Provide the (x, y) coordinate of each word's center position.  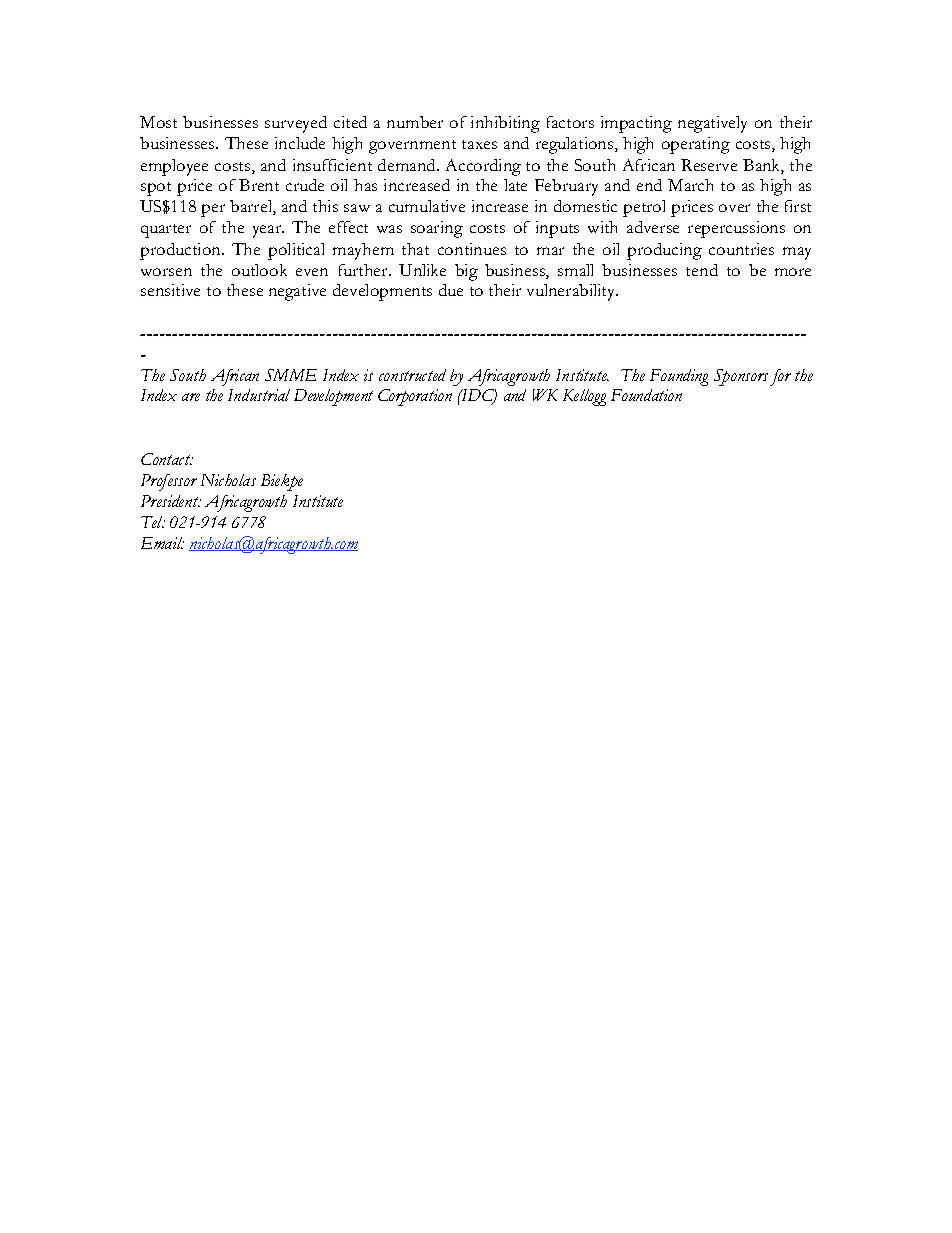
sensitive (170, 290)
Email (162, 543)
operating (696, 145)
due (451, 290)
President (171, 501)
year (268, 231)
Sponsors (741, 377)
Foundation (646, 395)
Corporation (415, 397)
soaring (437, 229)
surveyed (296, 124)
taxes (479, 144)
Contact (166, 459)
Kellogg (584, 397)
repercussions (736, 229)
